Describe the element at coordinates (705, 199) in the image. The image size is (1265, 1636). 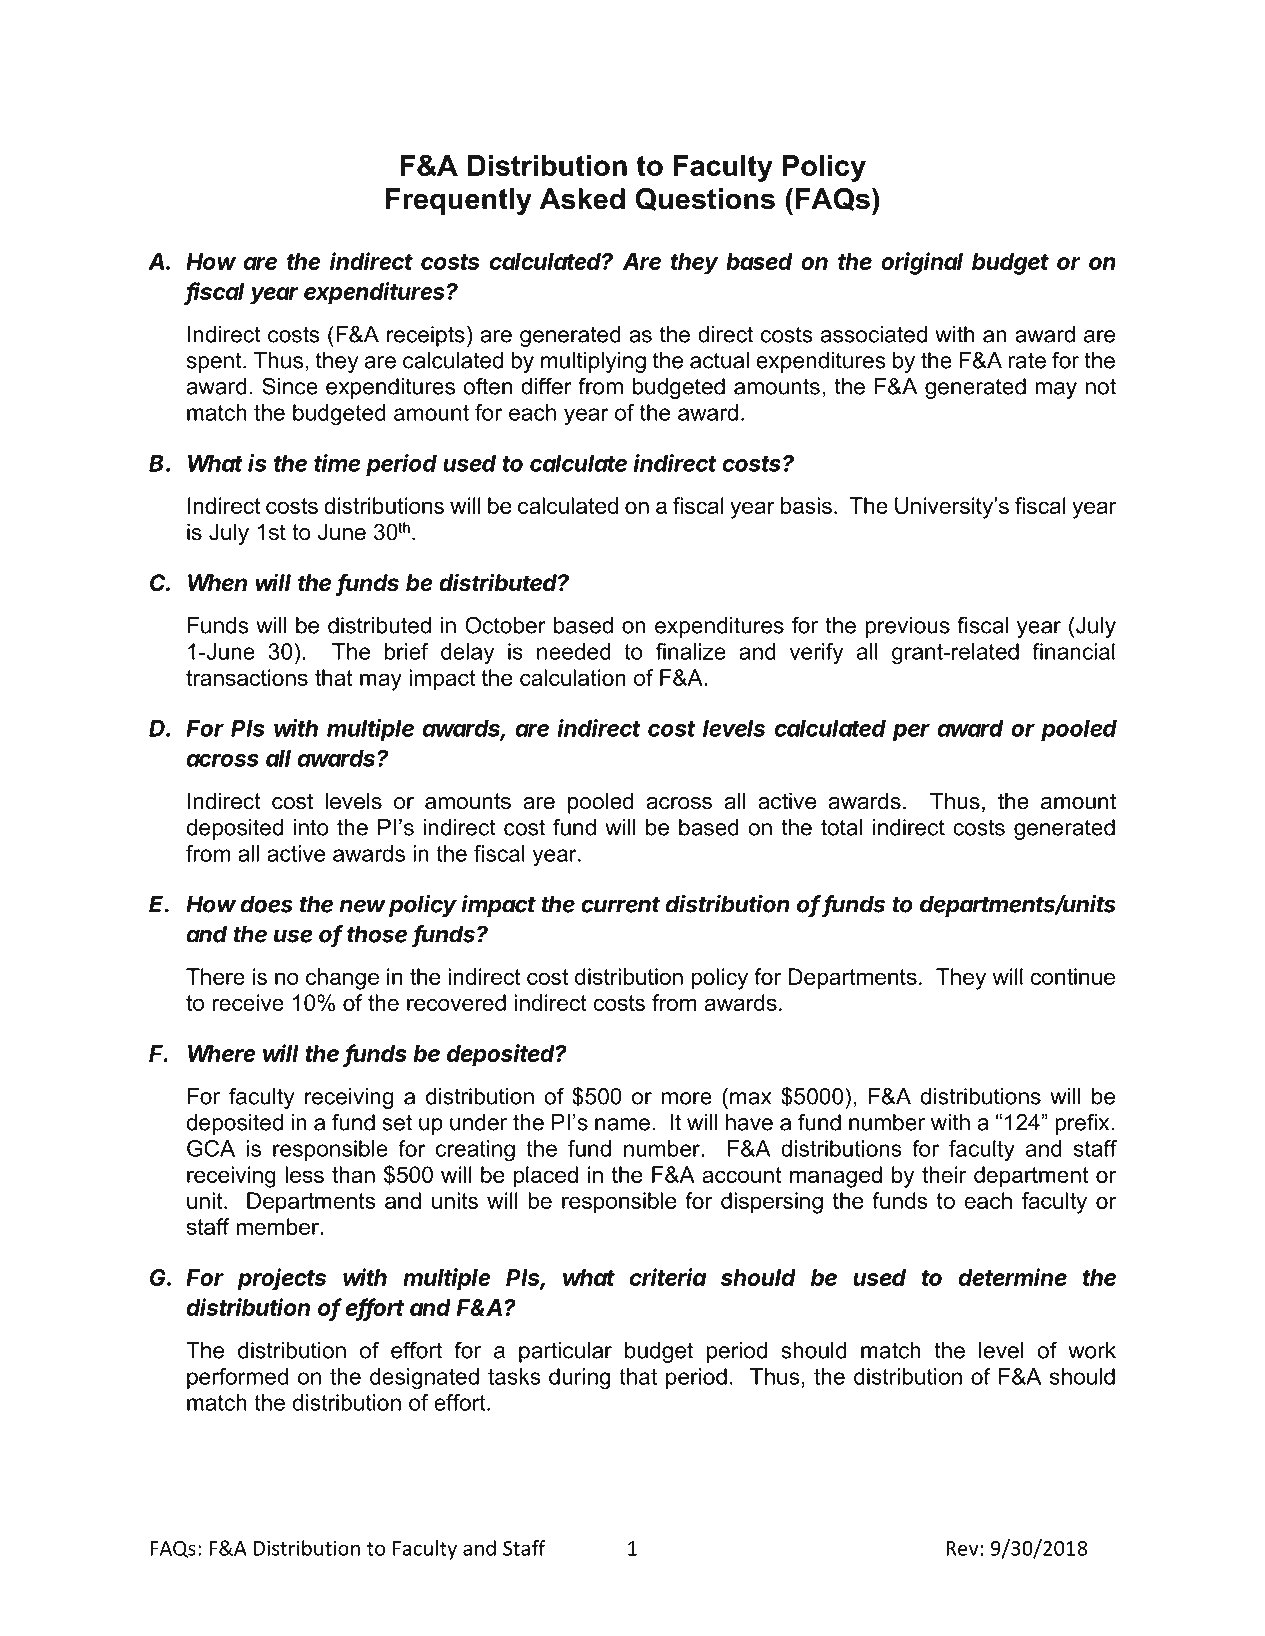
I see `Questions` at that location.
